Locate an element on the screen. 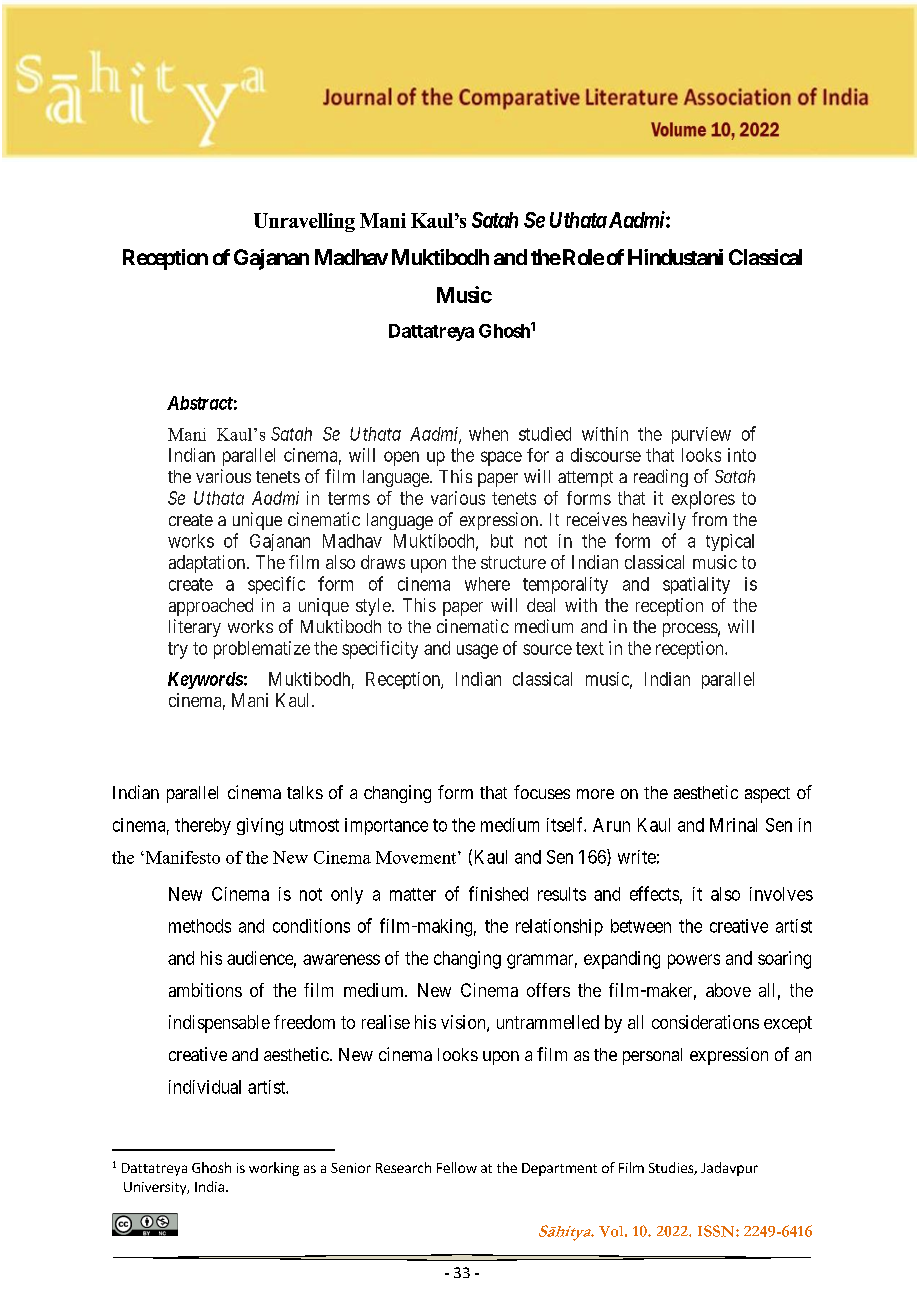 This screenshot has height=1308, width=924. working is located at coordinates (274, 1169).
